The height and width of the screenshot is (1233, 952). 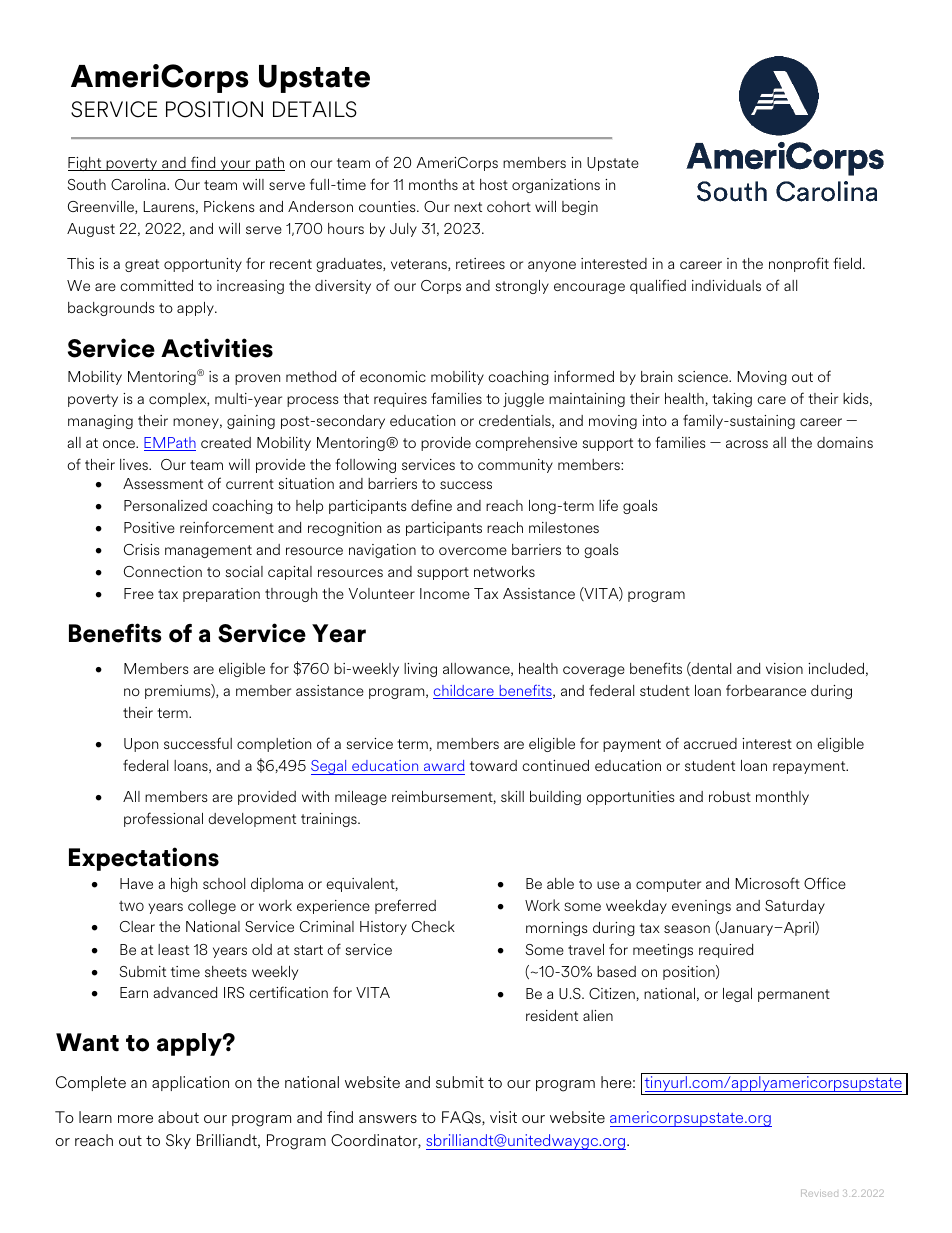 I want to click on Free, so click(x=139, y=593).
